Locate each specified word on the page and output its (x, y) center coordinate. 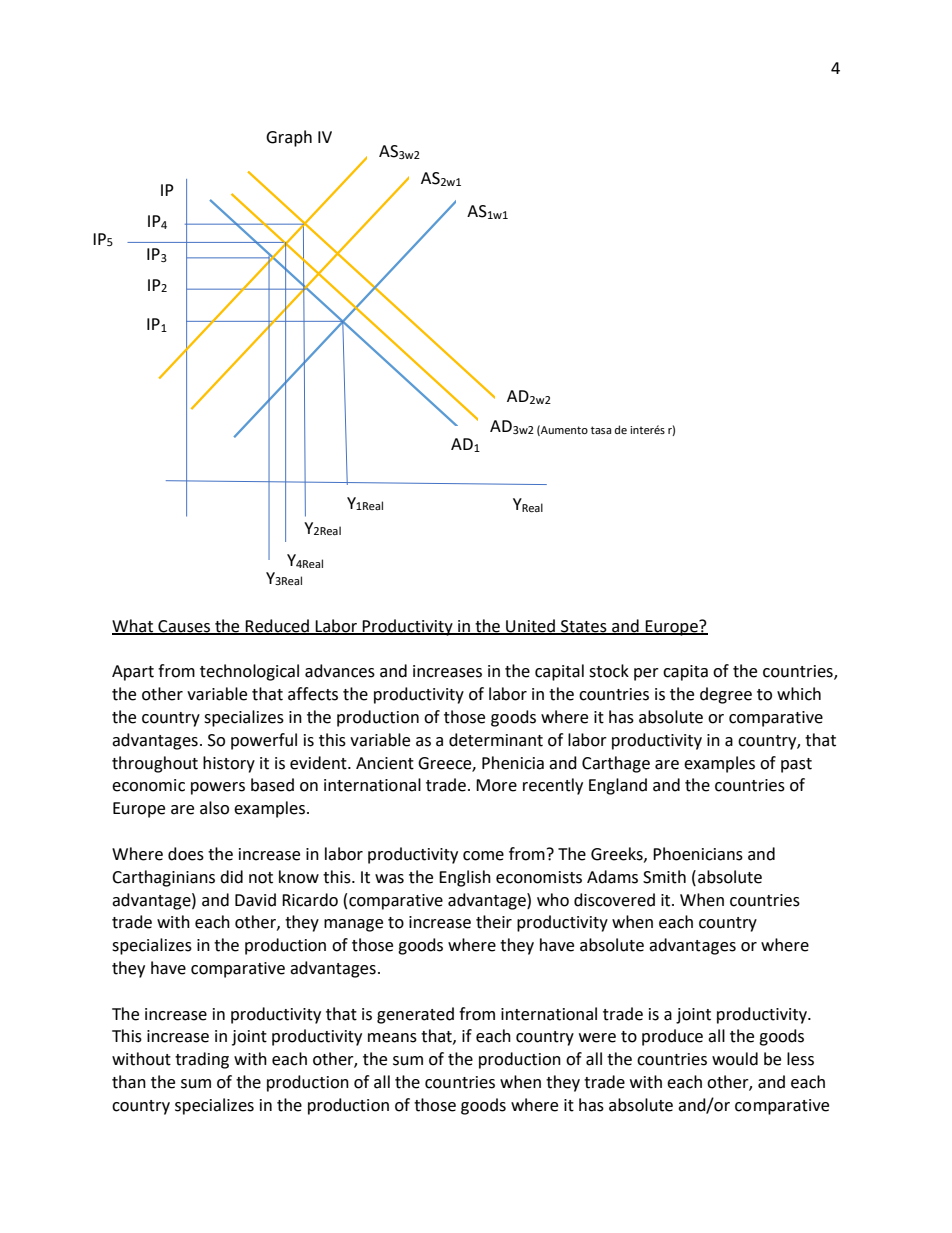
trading (202, 1060)
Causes (184, 627)
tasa (601, 430)
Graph (289, 138)
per (646, 674)
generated (415, 1015)
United (530, 626)
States (584, 627)
